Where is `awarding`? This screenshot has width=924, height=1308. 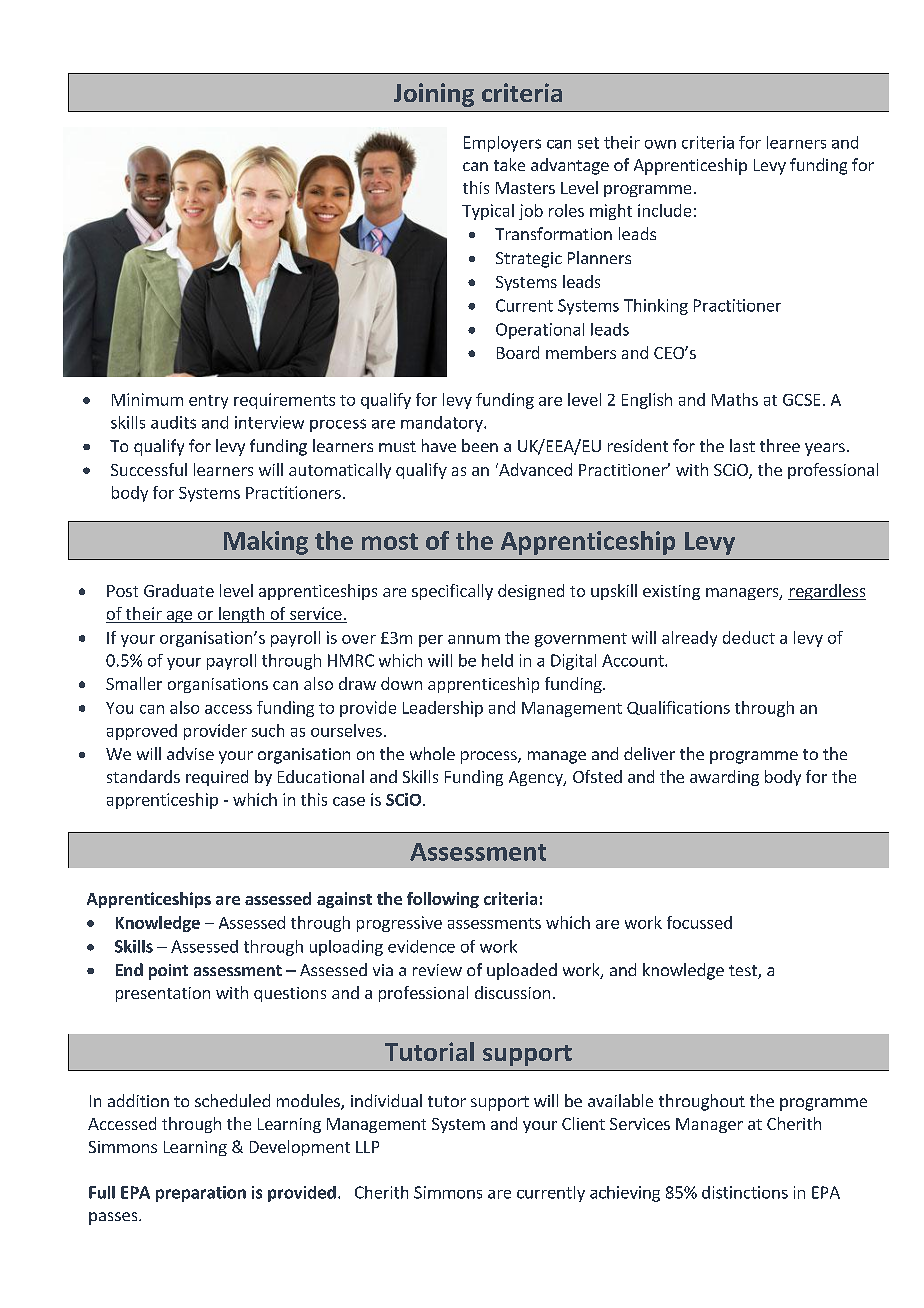 awarding is located at coordinates (724, 778).
